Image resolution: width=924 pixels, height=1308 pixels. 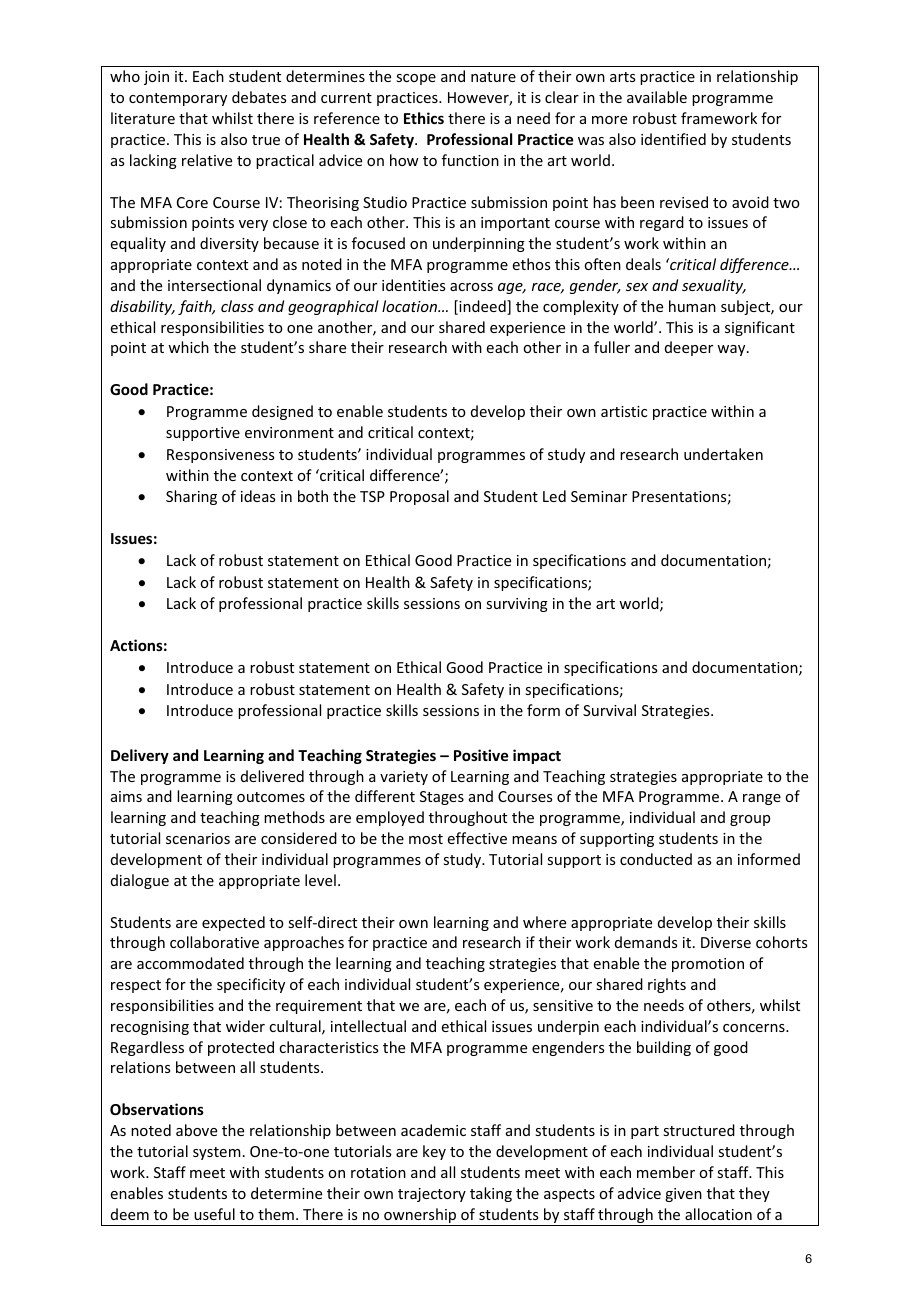 I want to click on surviving, so click(x=517, y=605).
